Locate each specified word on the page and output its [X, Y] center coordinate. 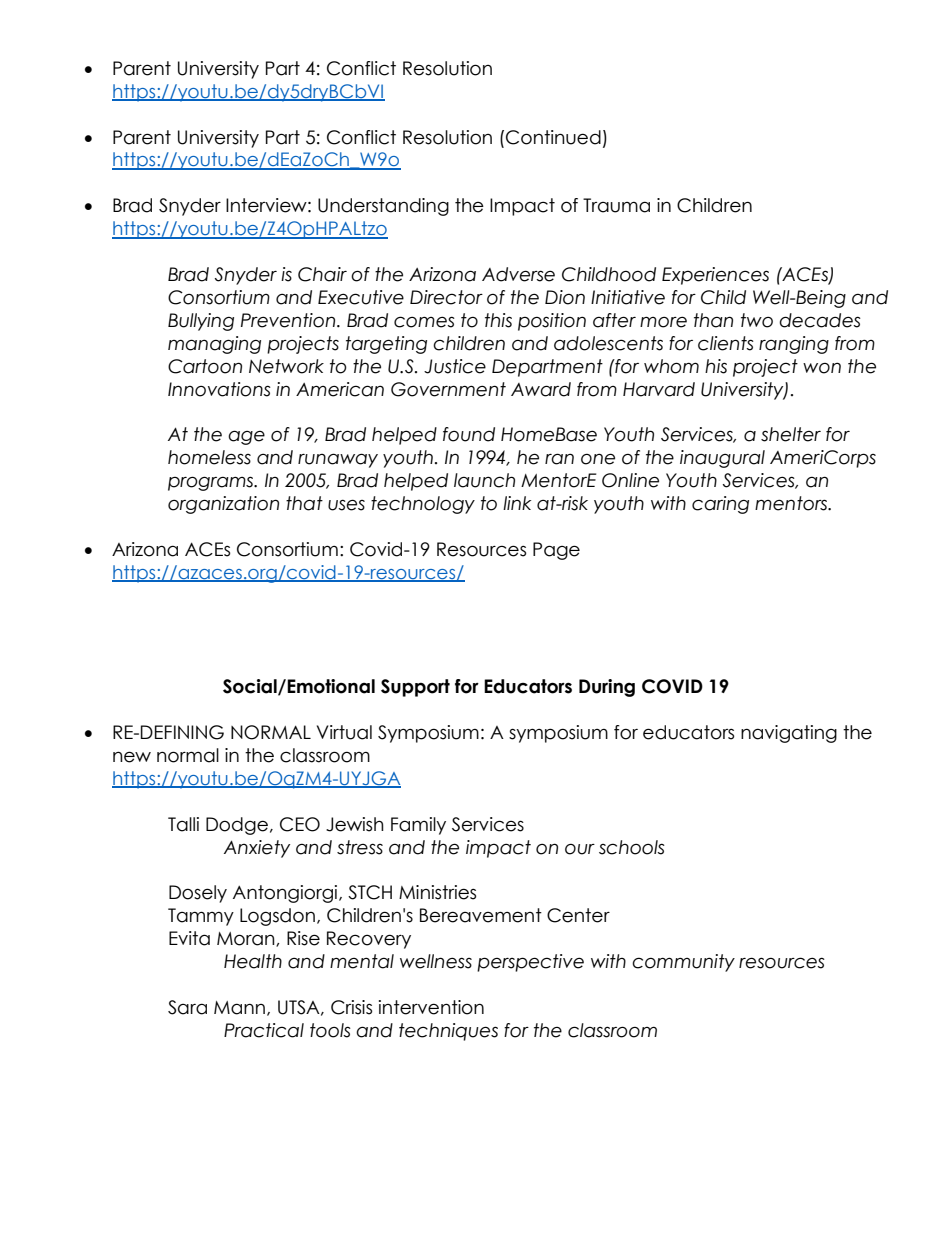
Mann [239, 1008]
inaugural [722, 459]
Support [415, 688]
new [132, 757]
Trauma [616, 205]
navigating [789, 734]
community [683, 963]
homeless [209, 457]
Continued [553, 137]
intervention [431, 1007]
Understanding [383, 207]
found [469, 434]
